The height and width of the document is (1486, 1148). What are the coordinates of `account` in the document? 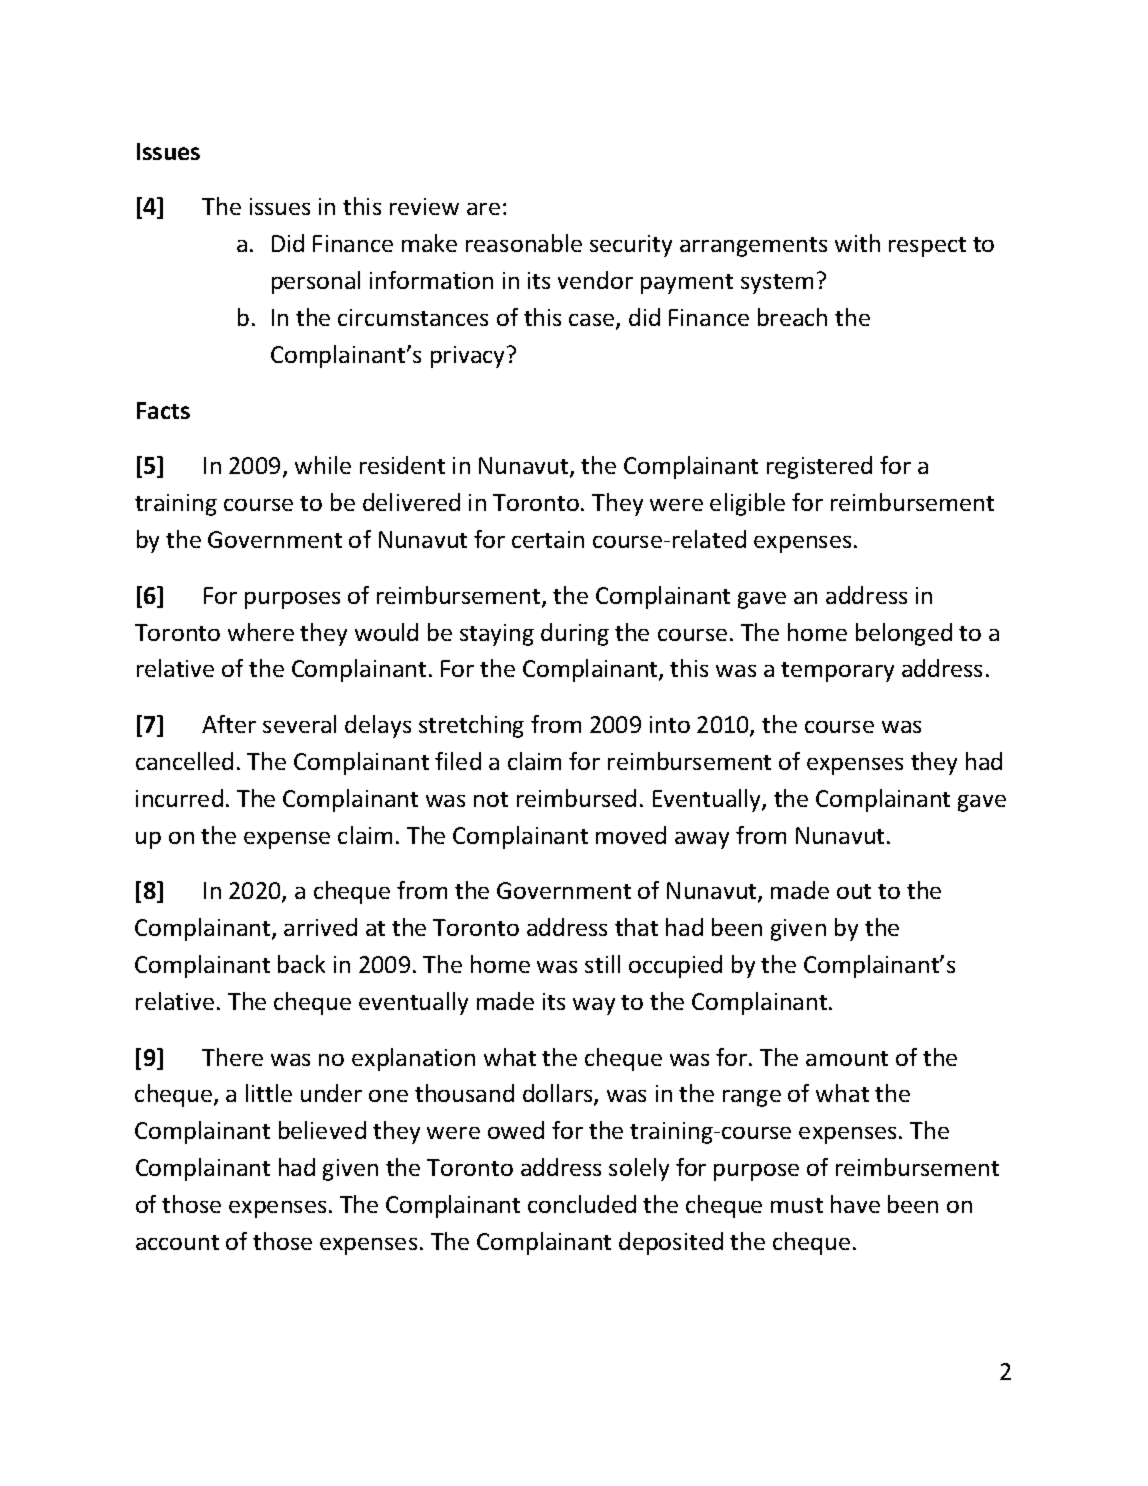 It's located at (177, 1242).
